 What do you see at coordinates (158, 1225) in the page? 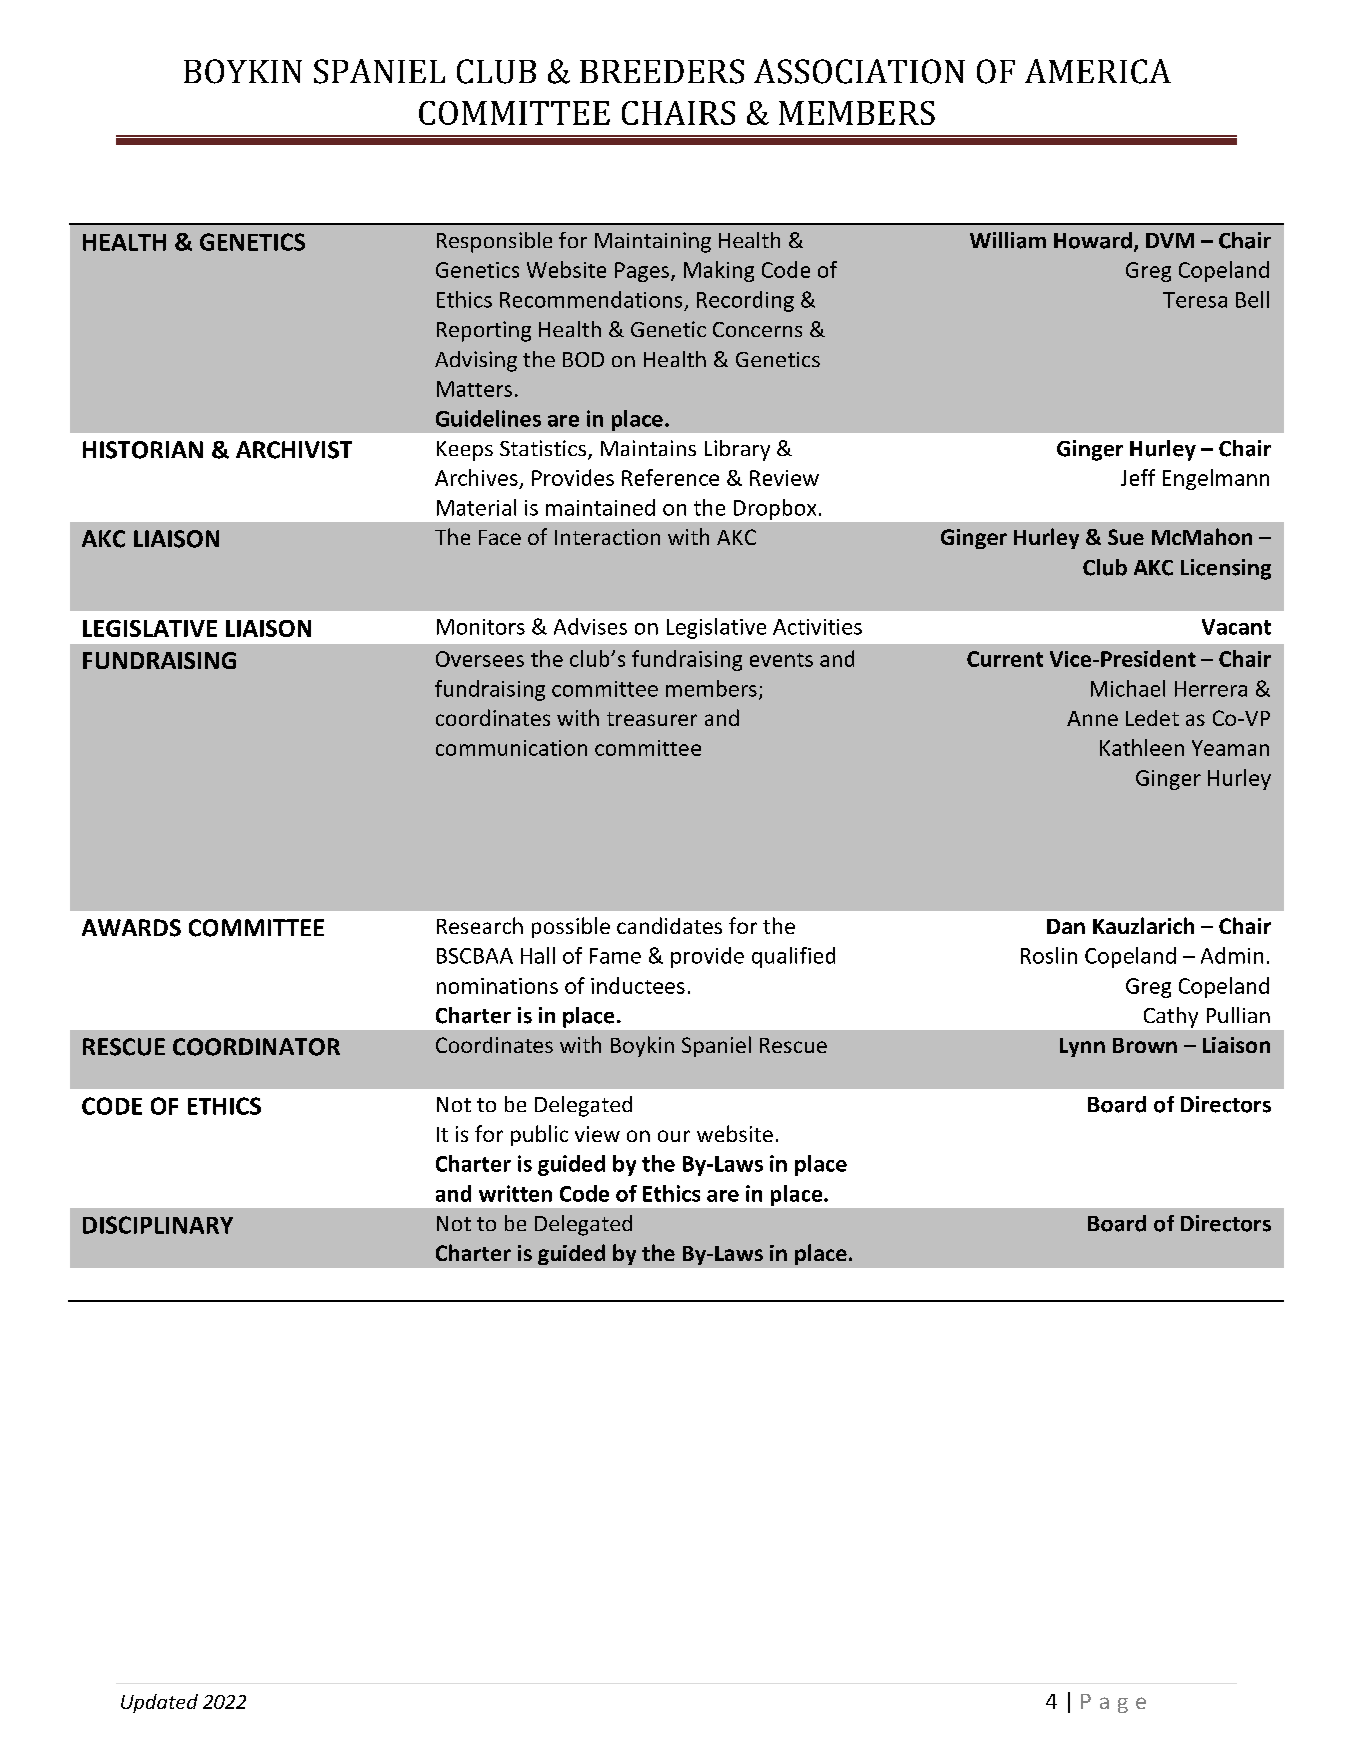
I see `DISCIPLINARY` at bounding box center [158, 1225].
